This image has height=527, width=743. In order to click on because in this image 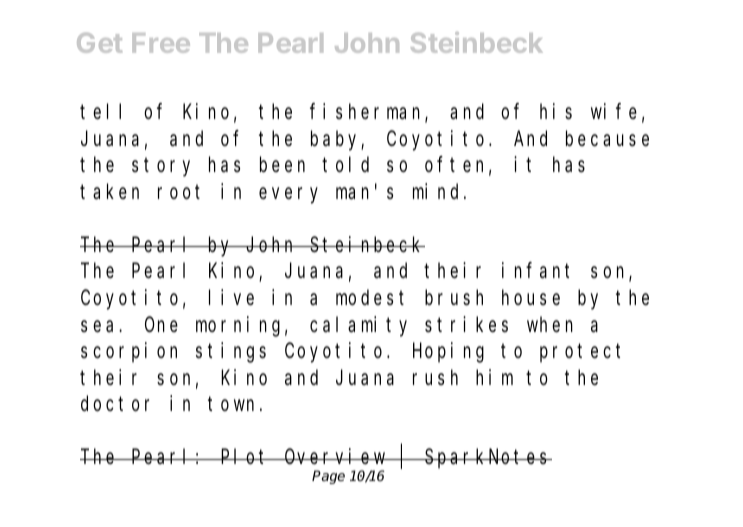, I will do `click(607, 138)`.
